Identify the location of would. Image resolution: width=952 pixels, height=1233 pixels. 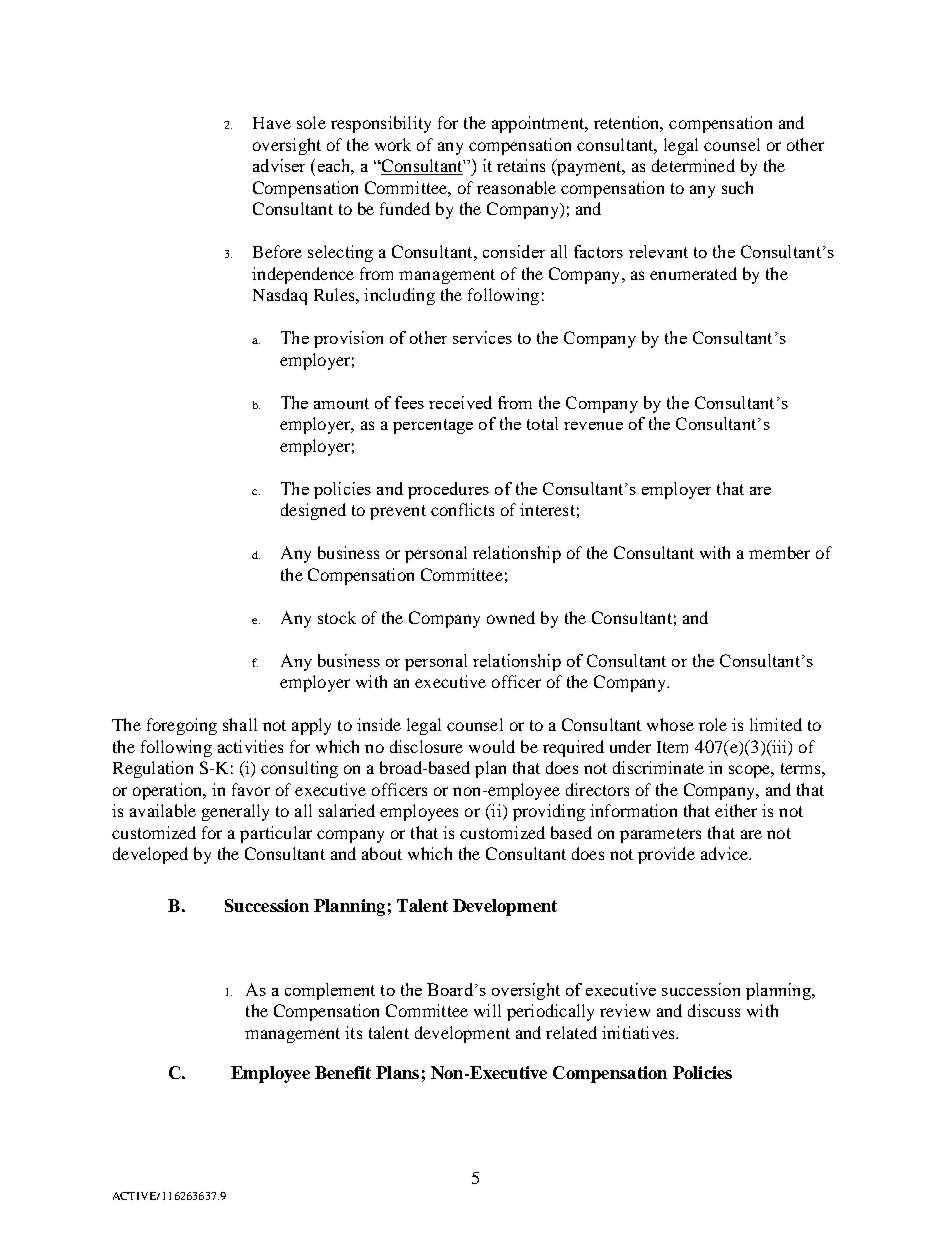
(492, 746).
